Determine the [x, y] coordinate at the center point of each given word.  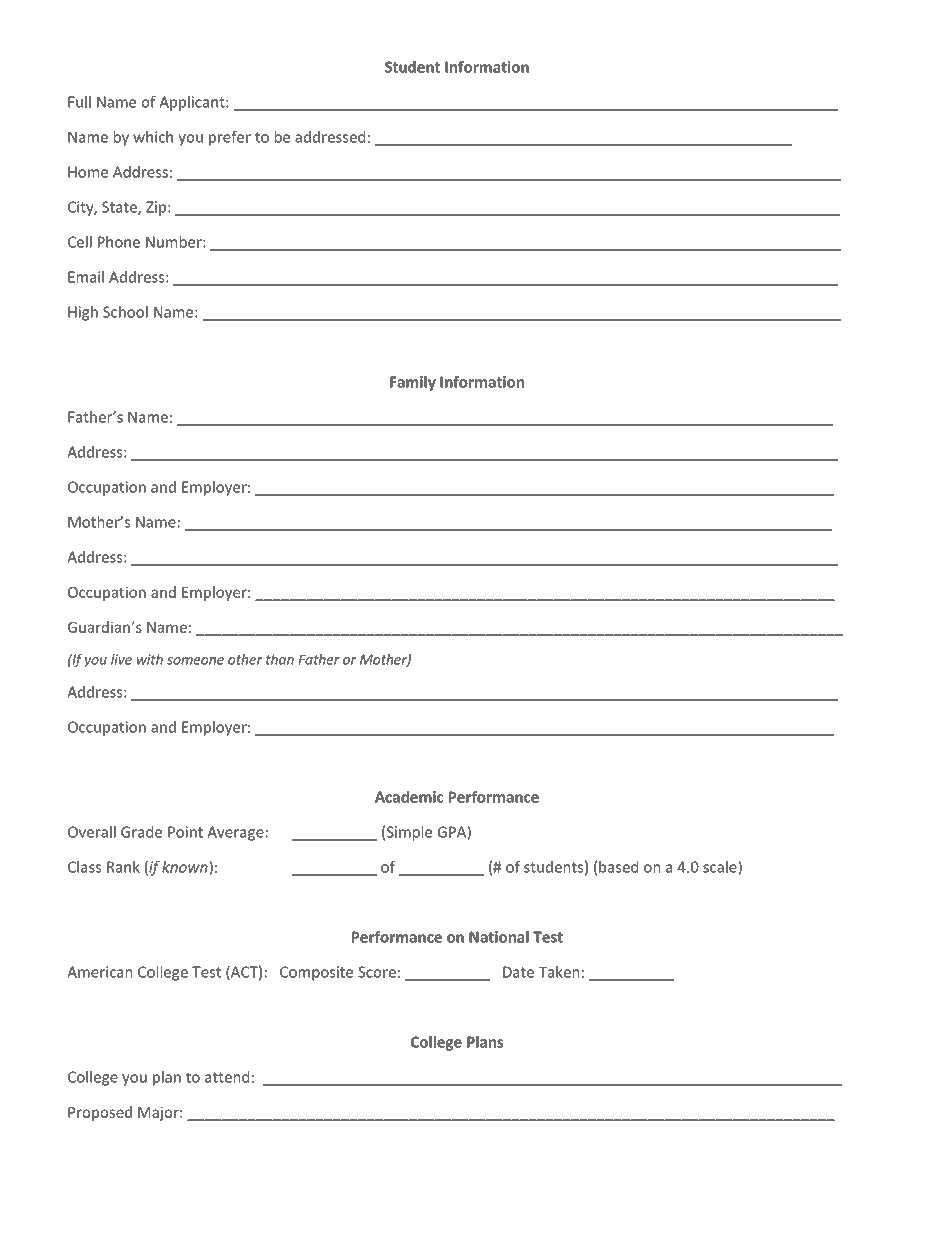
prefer [230, 138]
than [280, 659]
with [150, 659]
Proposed [100, 1113]
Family [413, 383]
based [619, 867]
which [153, 137]
